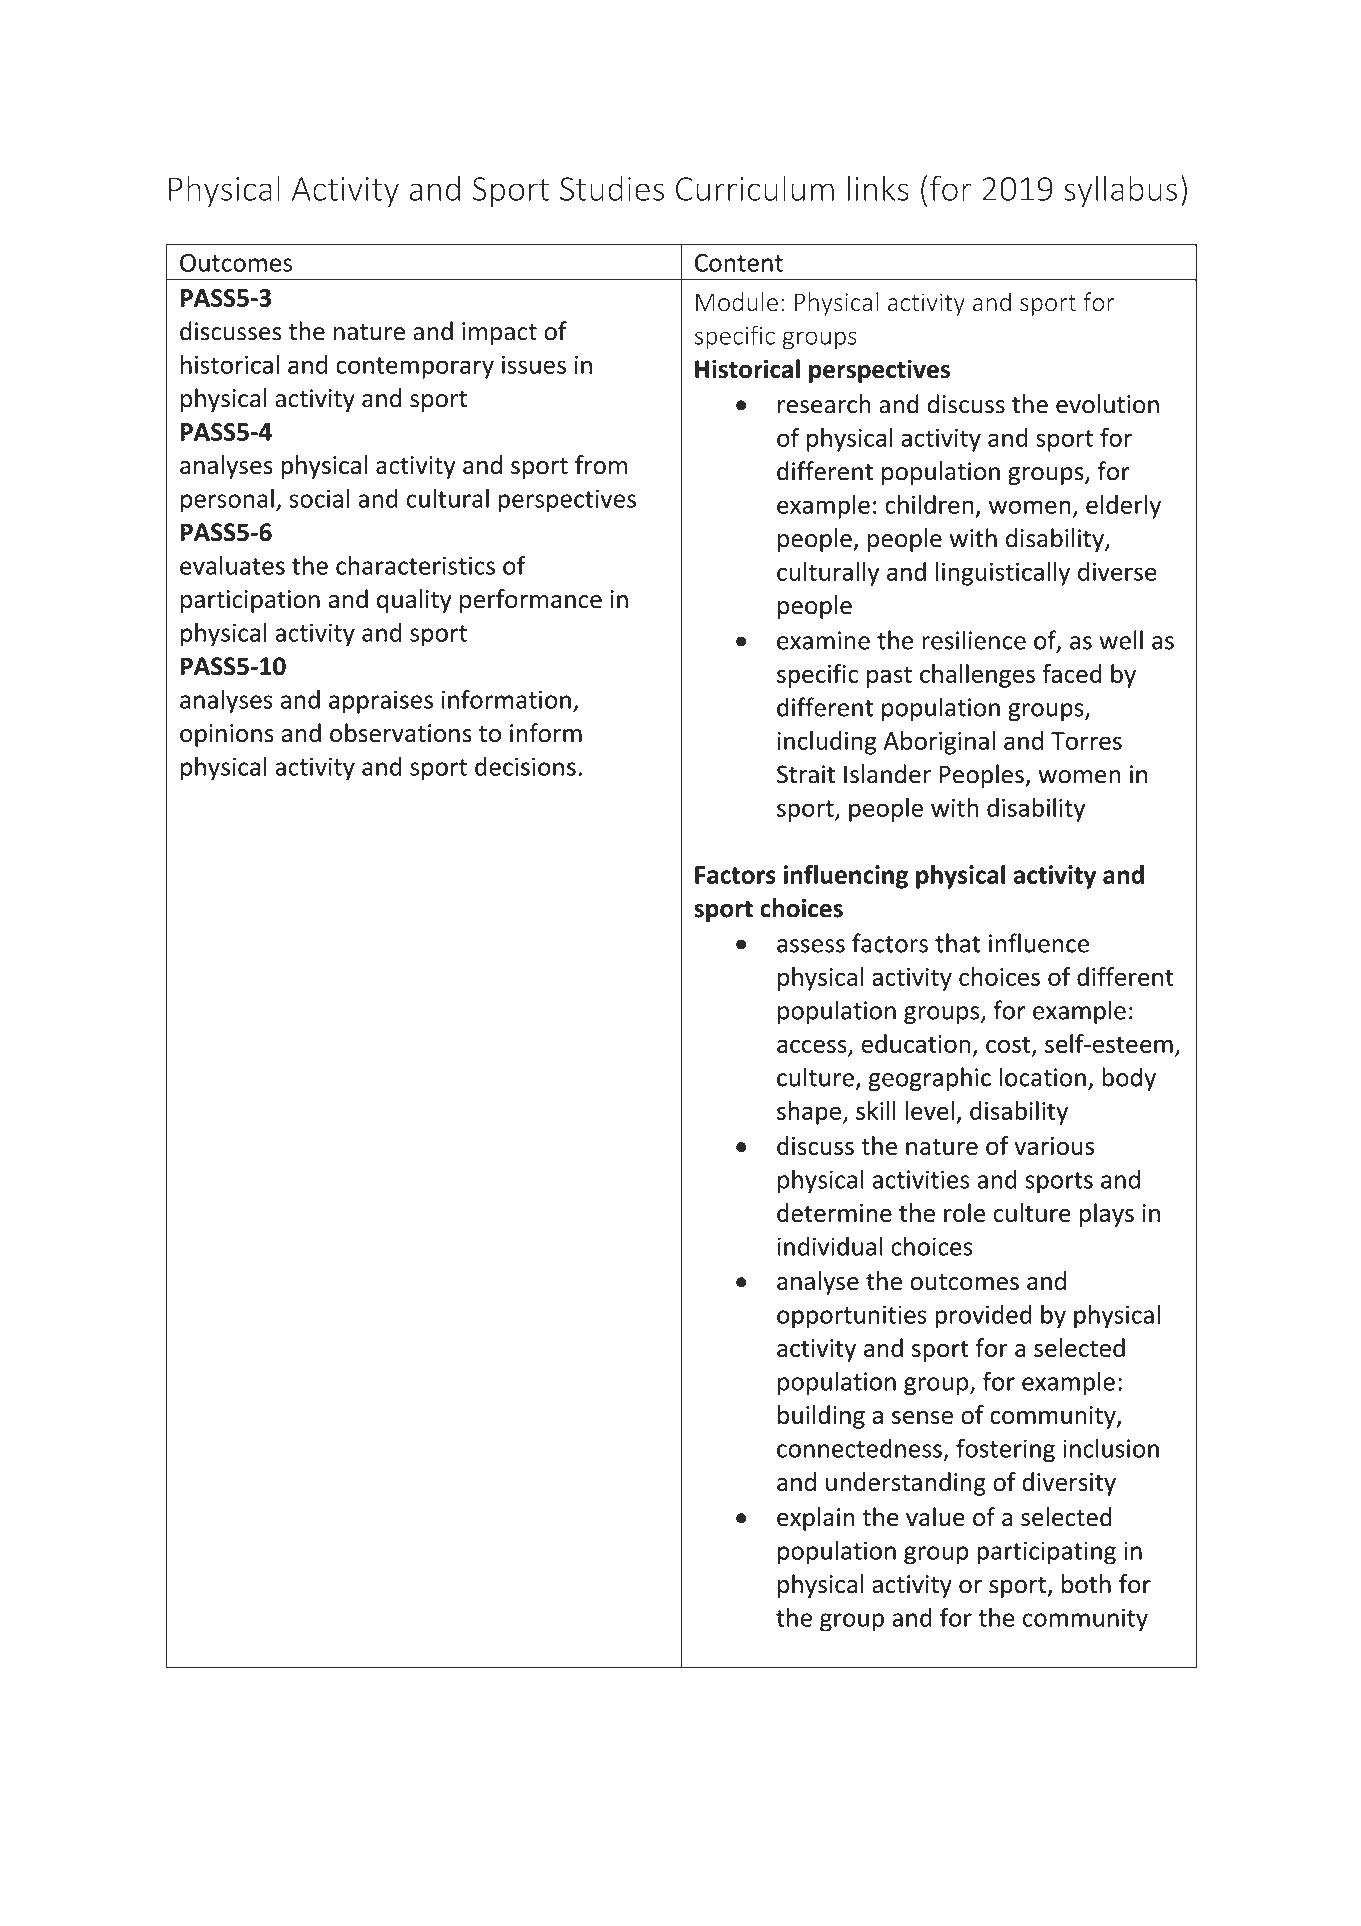 This document has height=1926, width=1361. Describe the element at coordinates (815, 1519) in the document. I see `explain` at that location.
